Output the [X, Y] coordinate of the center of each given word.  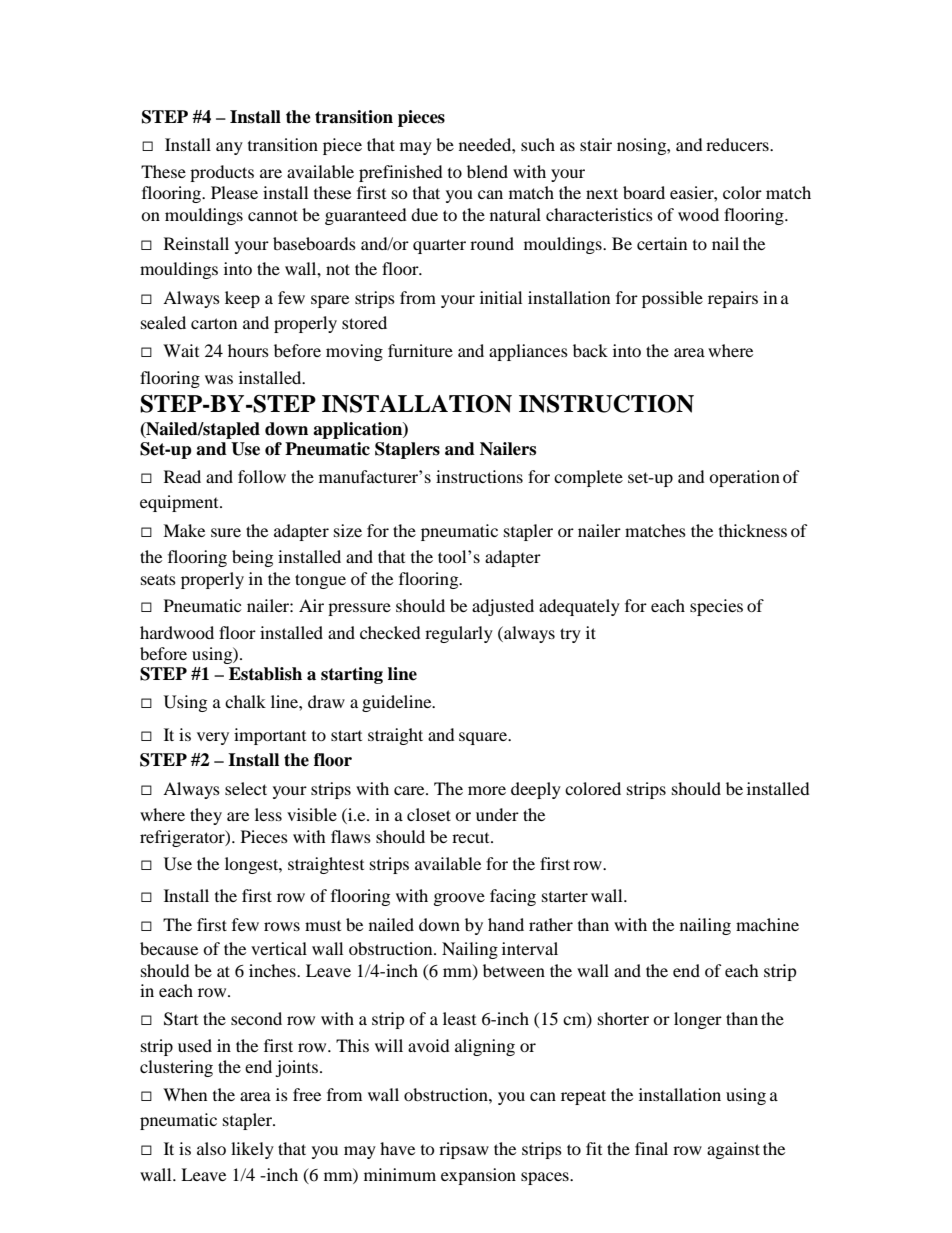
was [219, 379]
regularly [459, 634]
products [222, 173]
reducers [738, 144]
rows [282, 926]
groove [459, 899]
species [716, 607]
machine [767, 924]
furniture [420, 350]
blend [487, 171]
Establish [265, 674]
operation [744, 478]
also [211, 1148]
